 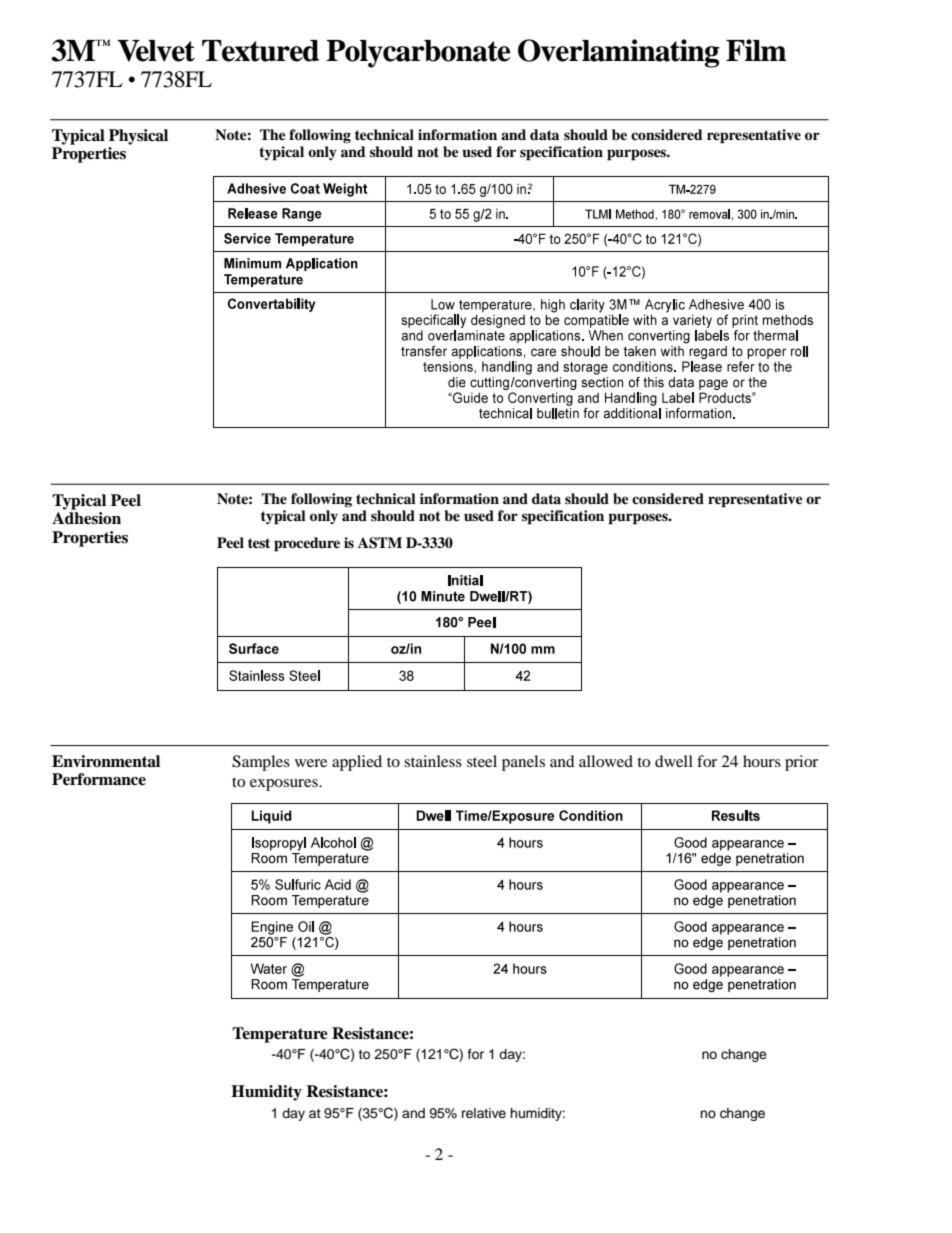 What do you see at coordinates (801, 763) in the image?
I see `prior` at bounding box center [801, 763].
